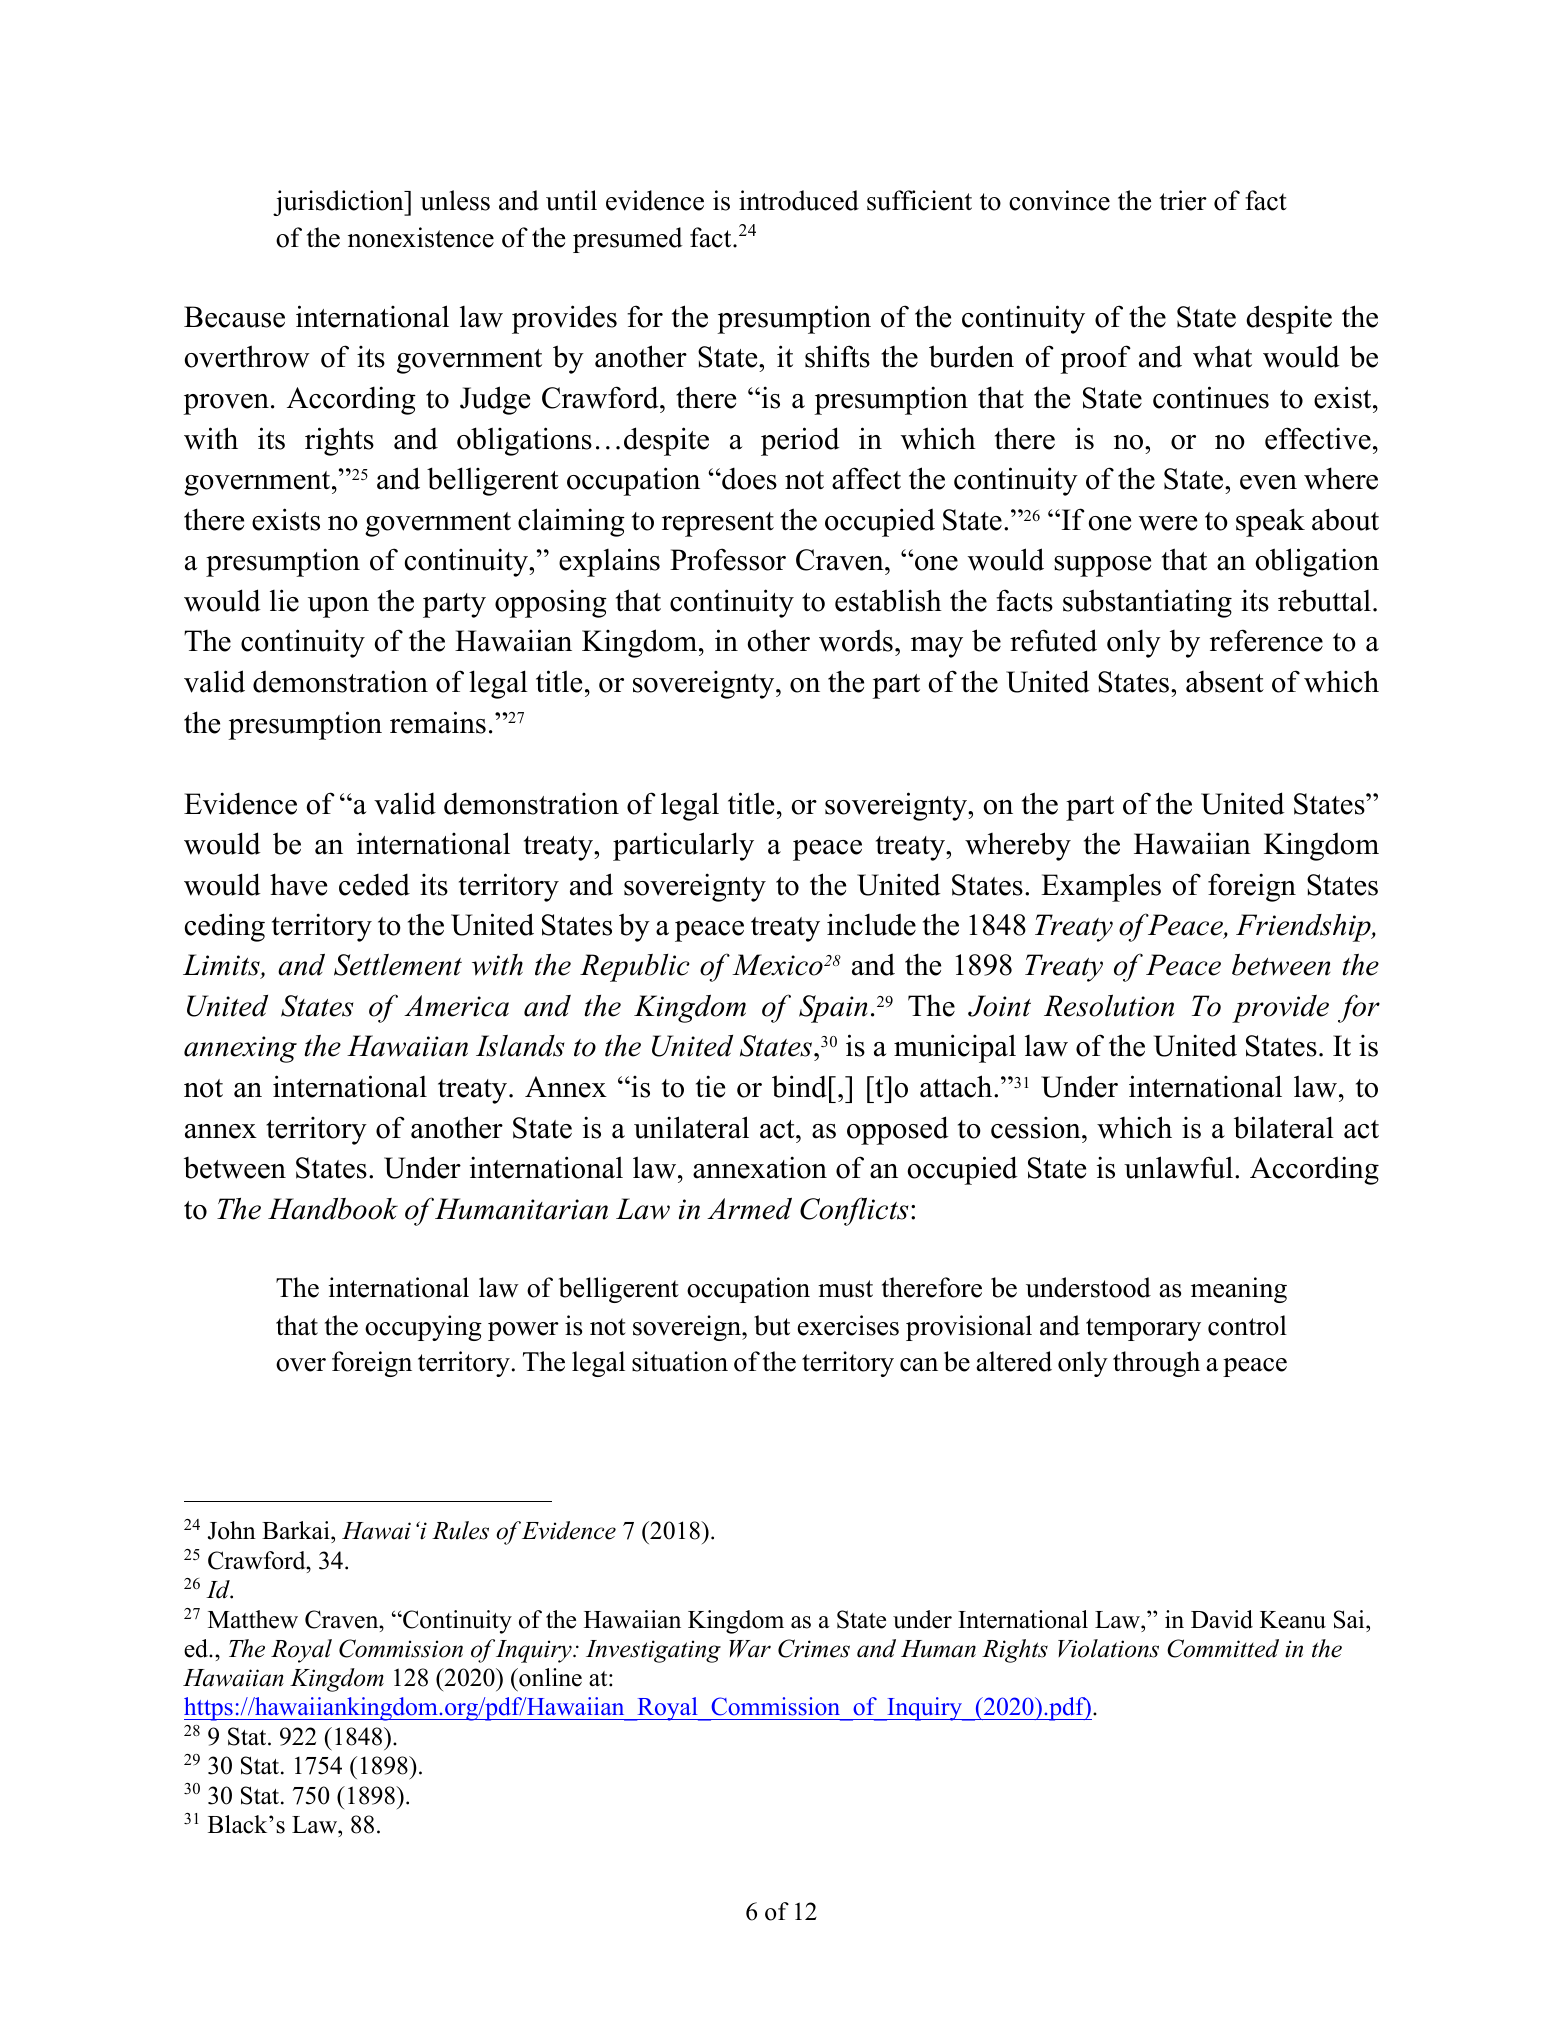  I want to click on include, so click(871, 924).
